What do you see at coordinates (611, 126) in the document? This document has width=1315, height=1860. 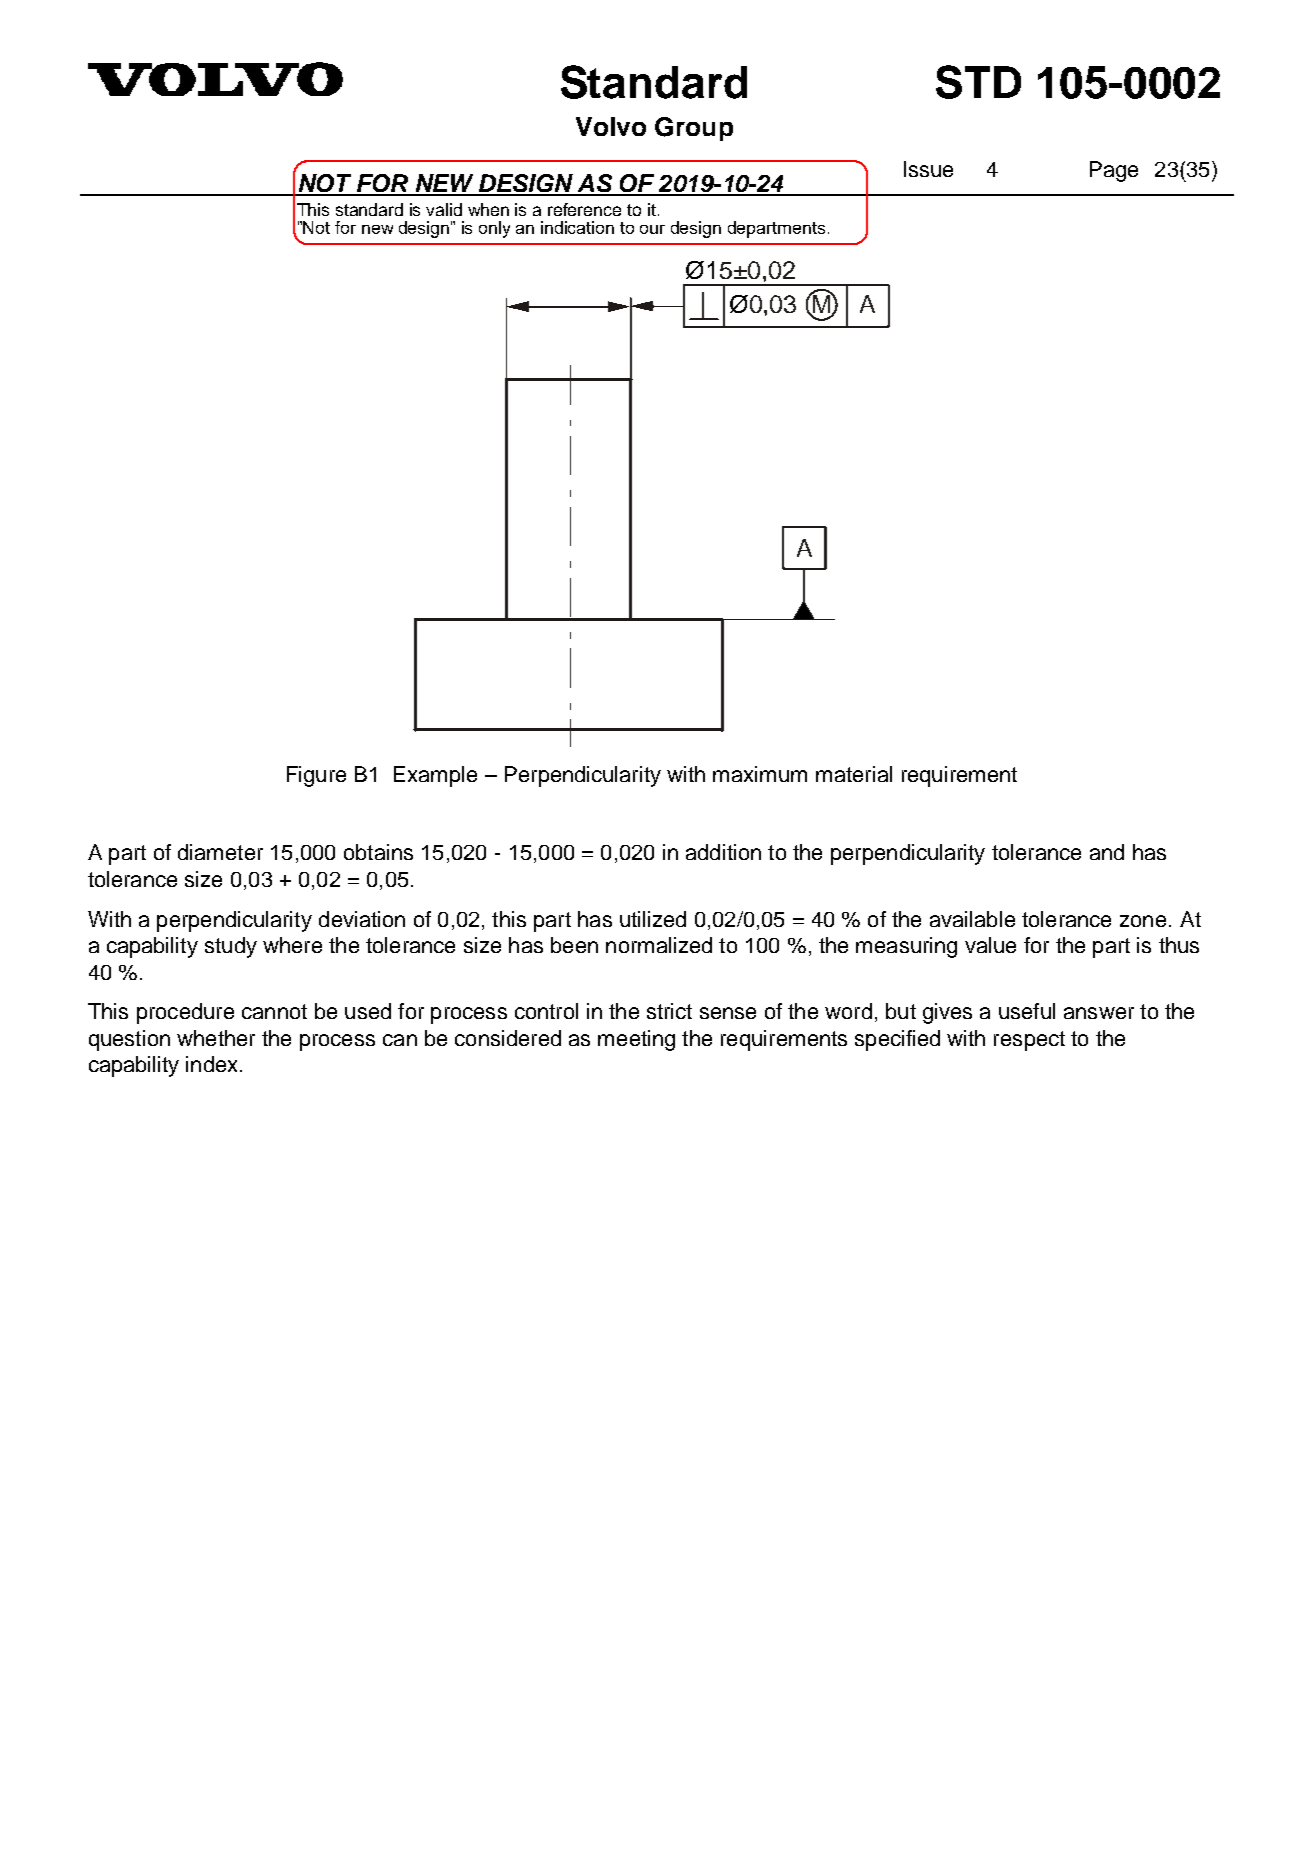 I see `Volvo` at bounding box center [611, 126].
